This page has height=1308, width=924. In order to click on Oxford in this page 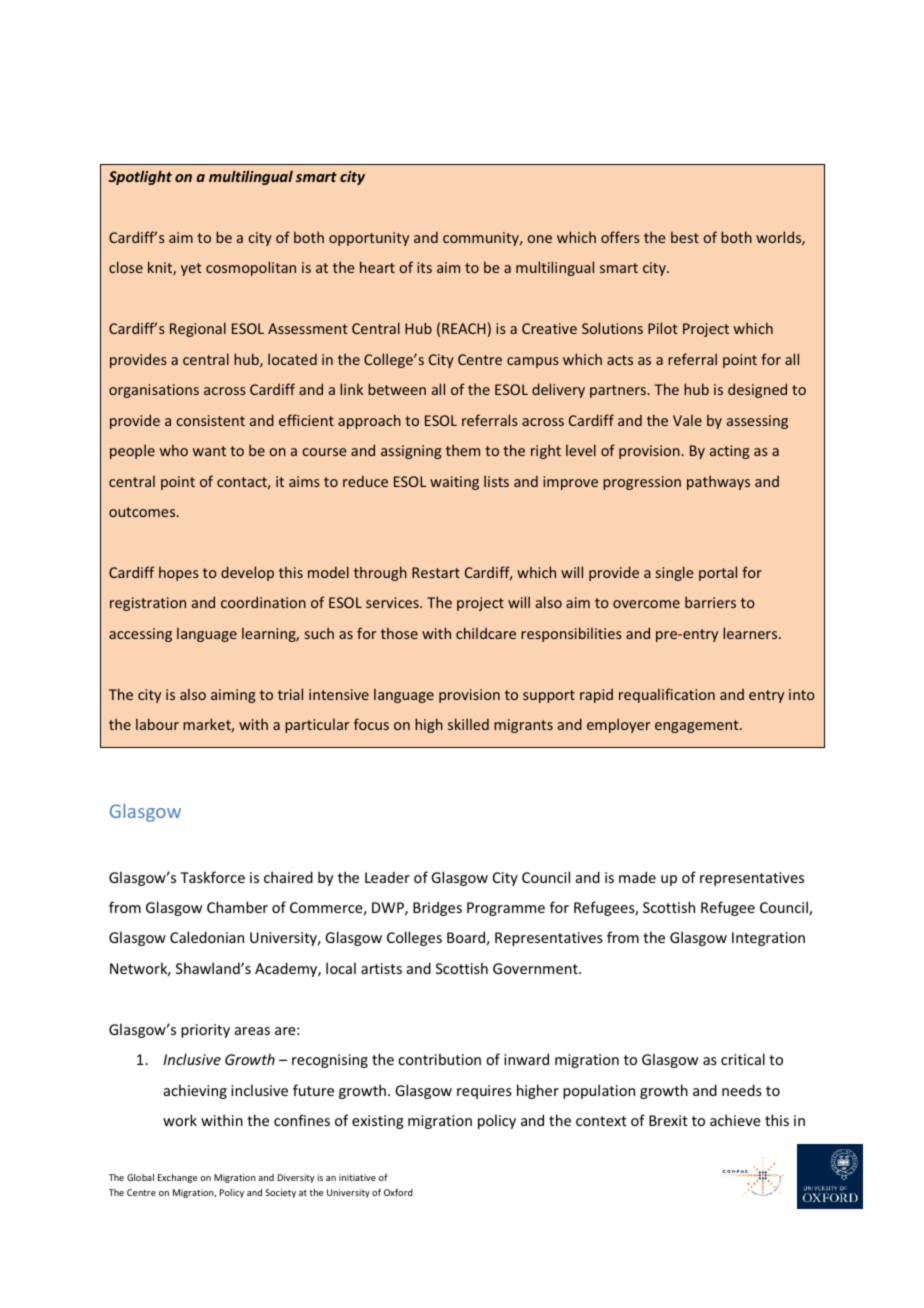, I will do `click(398, 1192)`.
